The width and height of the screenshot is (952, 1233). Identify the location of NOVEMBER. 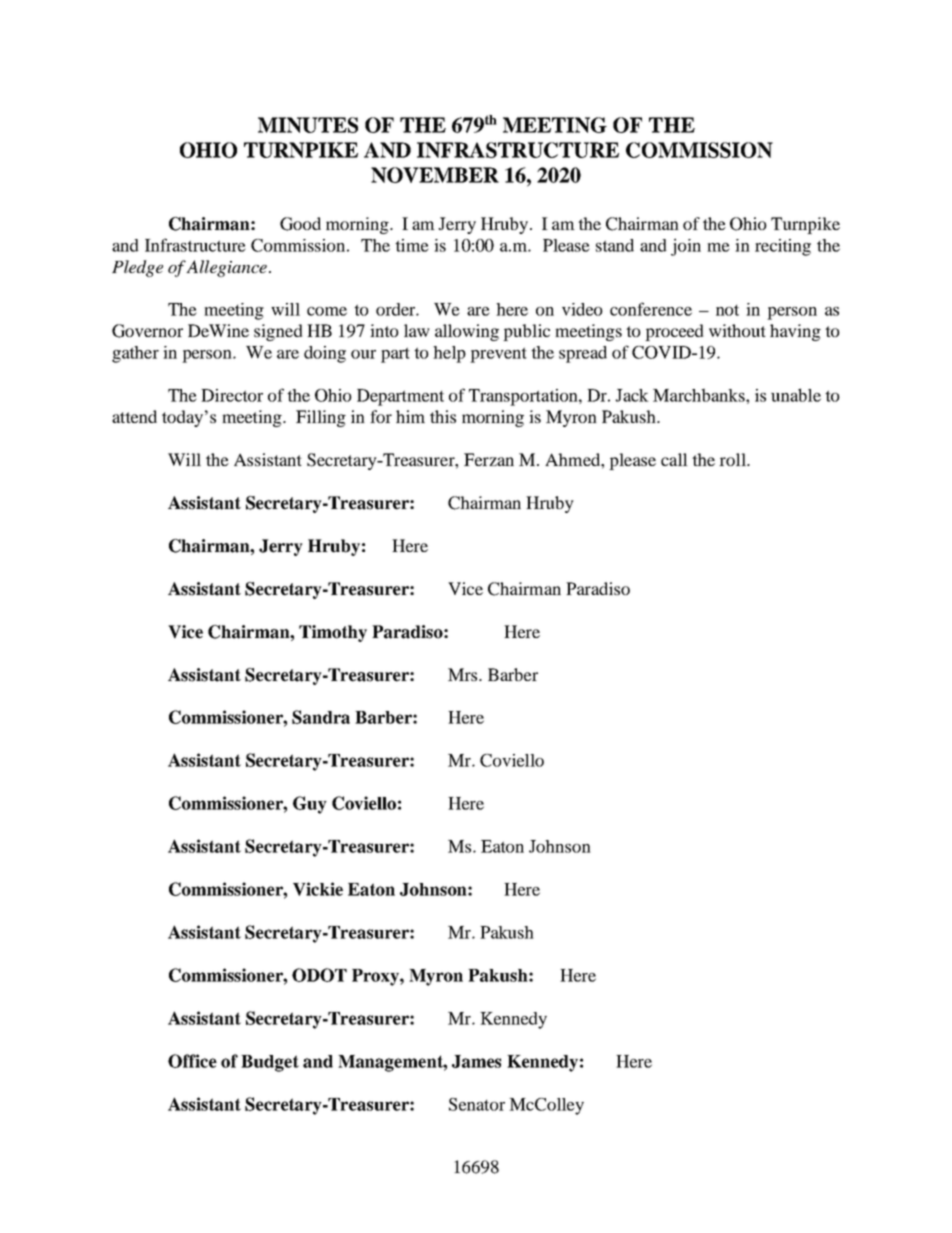
(435, 175).
